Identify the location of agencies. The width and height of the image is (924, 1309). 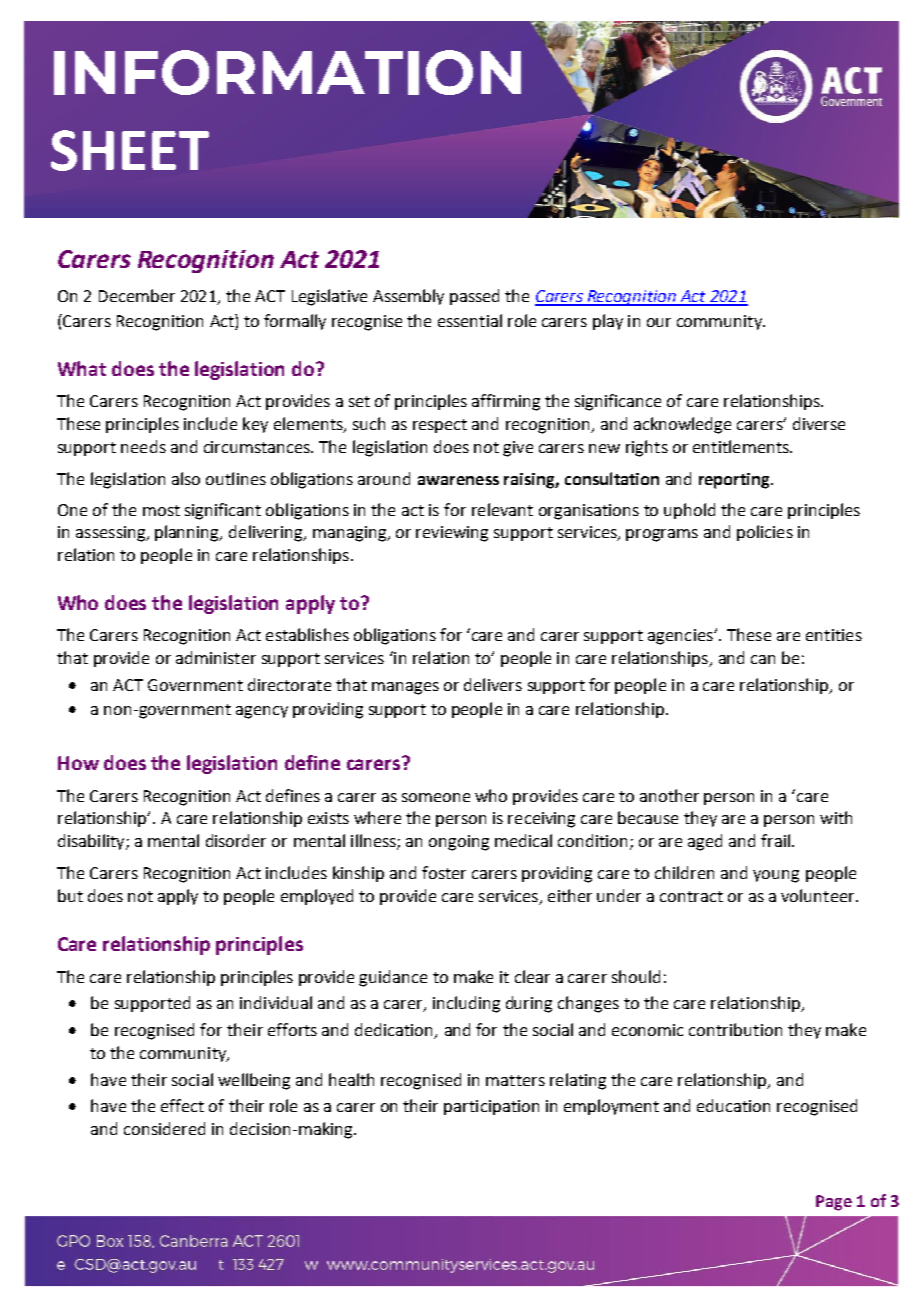
(681, 637).
